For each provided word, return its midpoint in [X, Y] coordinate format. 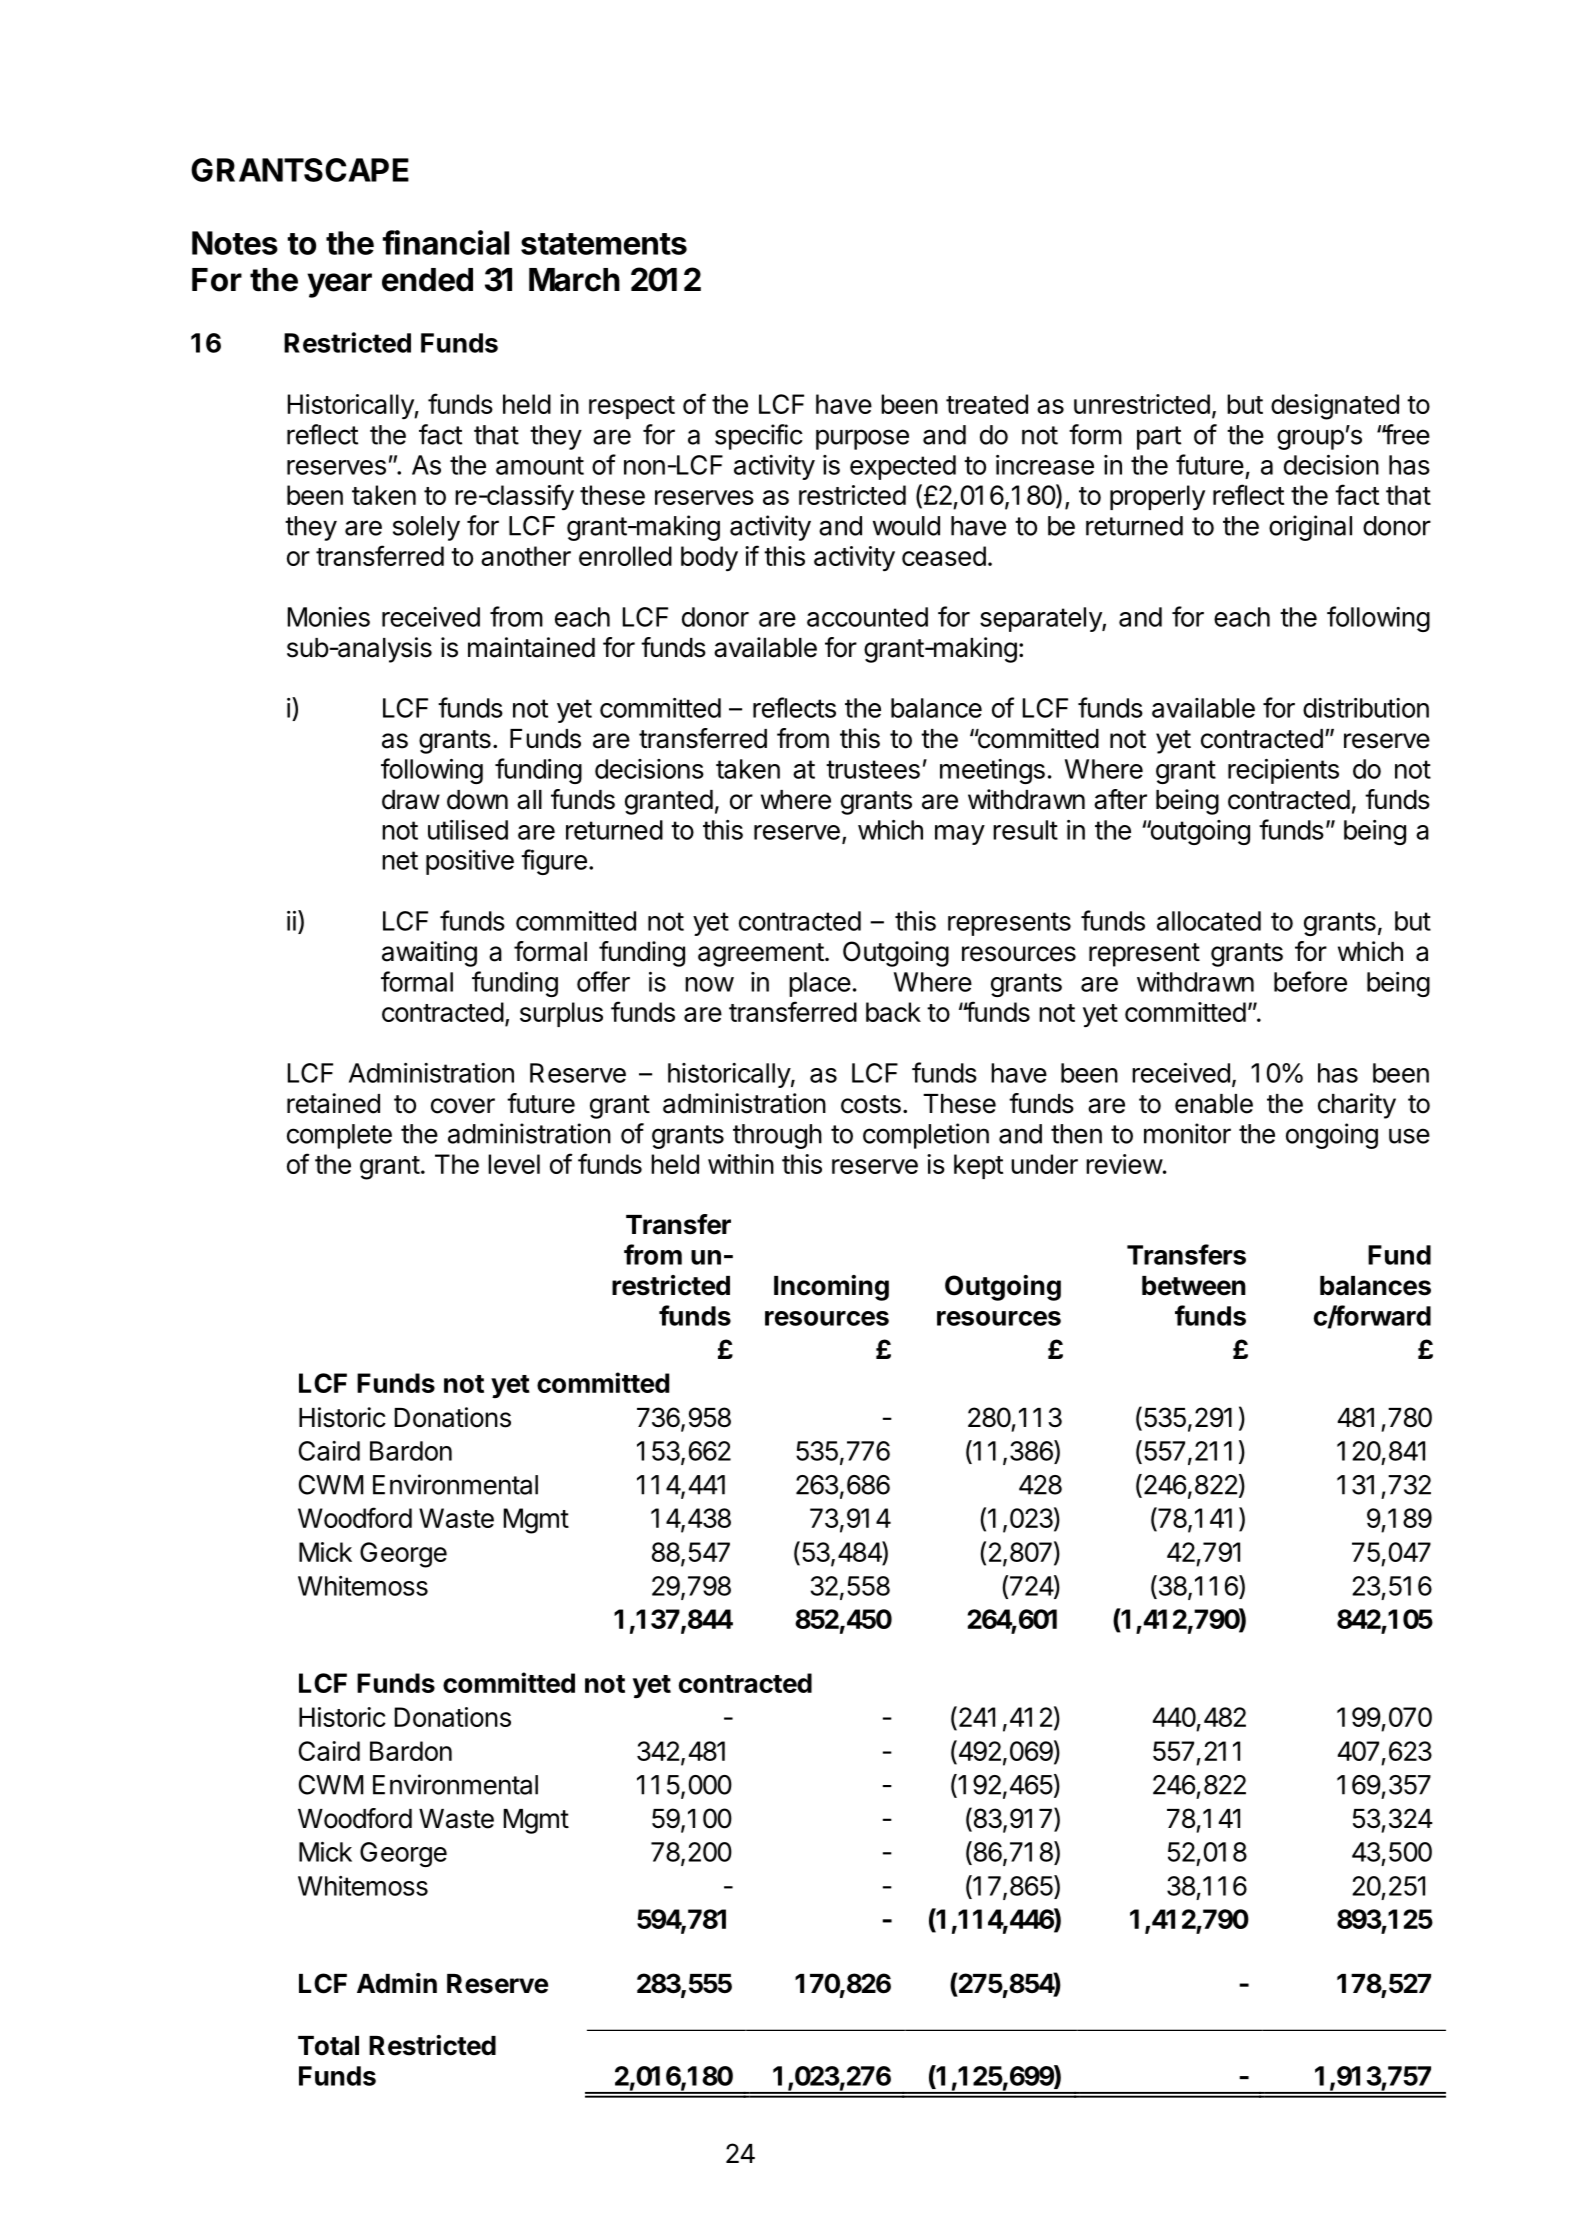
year [339, 285]
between [1194, 1286]
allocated [1209, 921]
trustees [873, 769]
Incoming [831, 1288]
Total [328, 2046]
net [400, 860]
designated [1335, 407]
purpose [862, 439]
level [514, 1164]
